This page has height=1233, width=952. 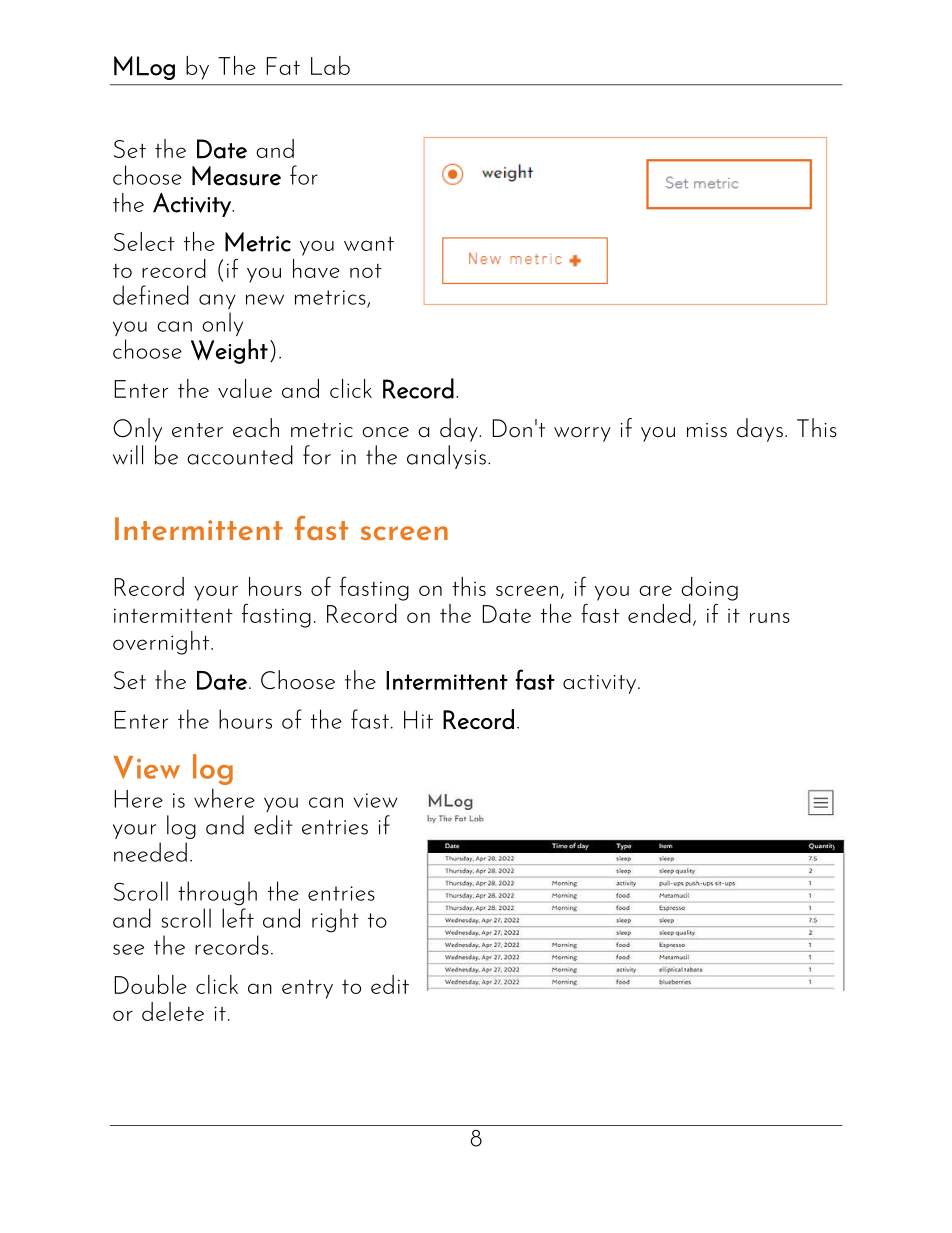 I want to click on Hit, so click(x=418, y=720).
